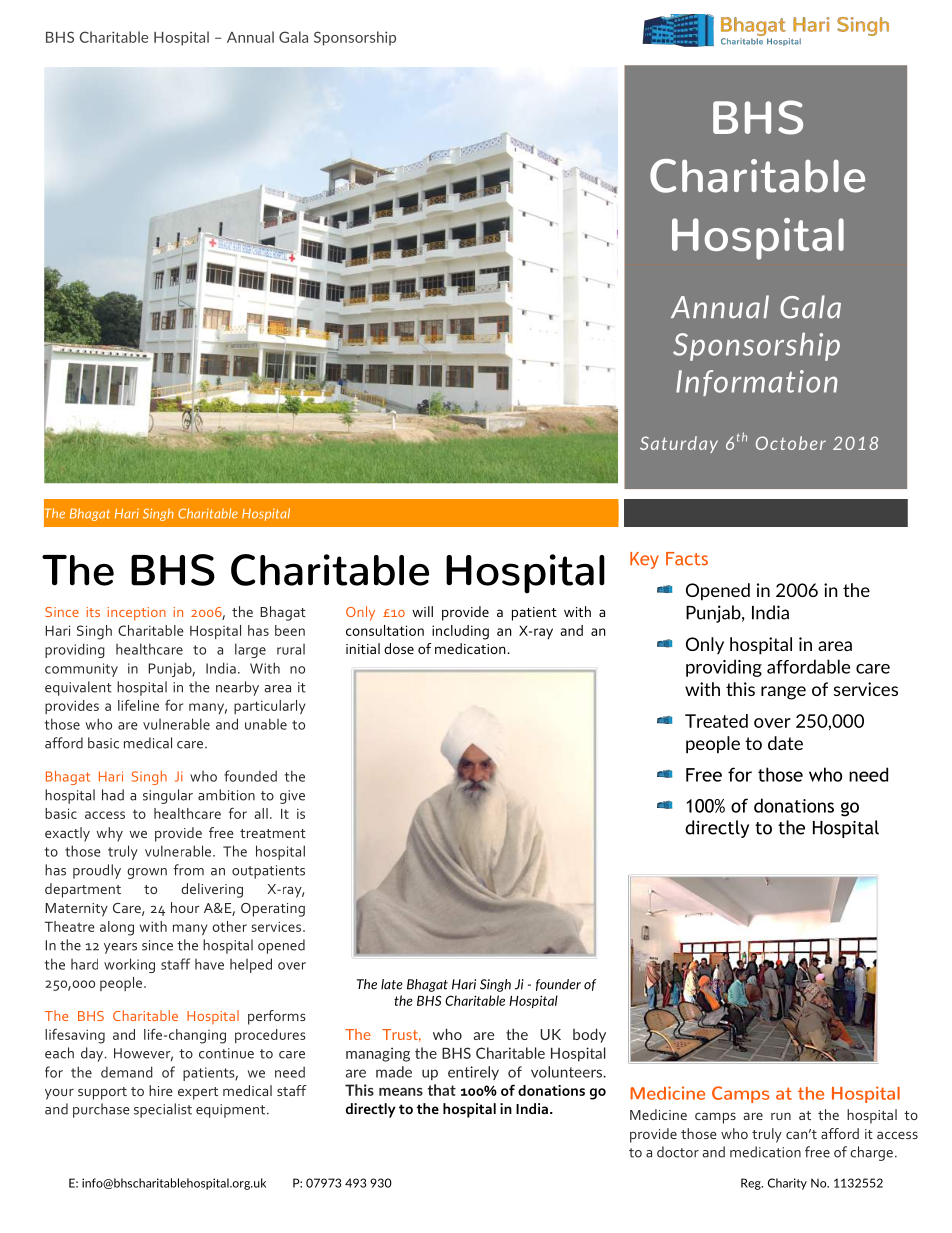 The width and height of the page is (952, 1233). I want to click on that, so click(442, 1090).
